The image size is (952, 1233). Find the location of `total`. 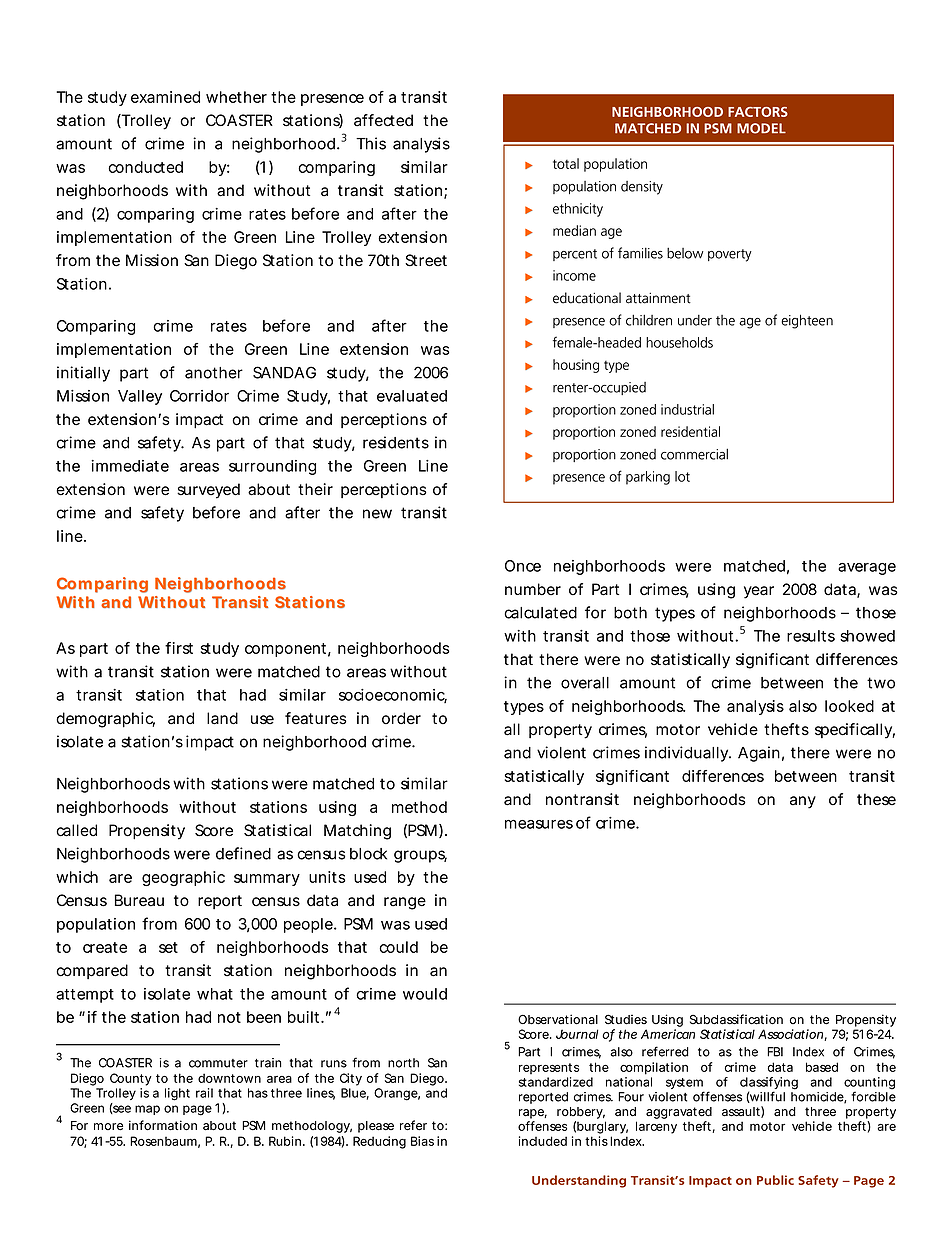

total is located at coordinates (566, 163).
